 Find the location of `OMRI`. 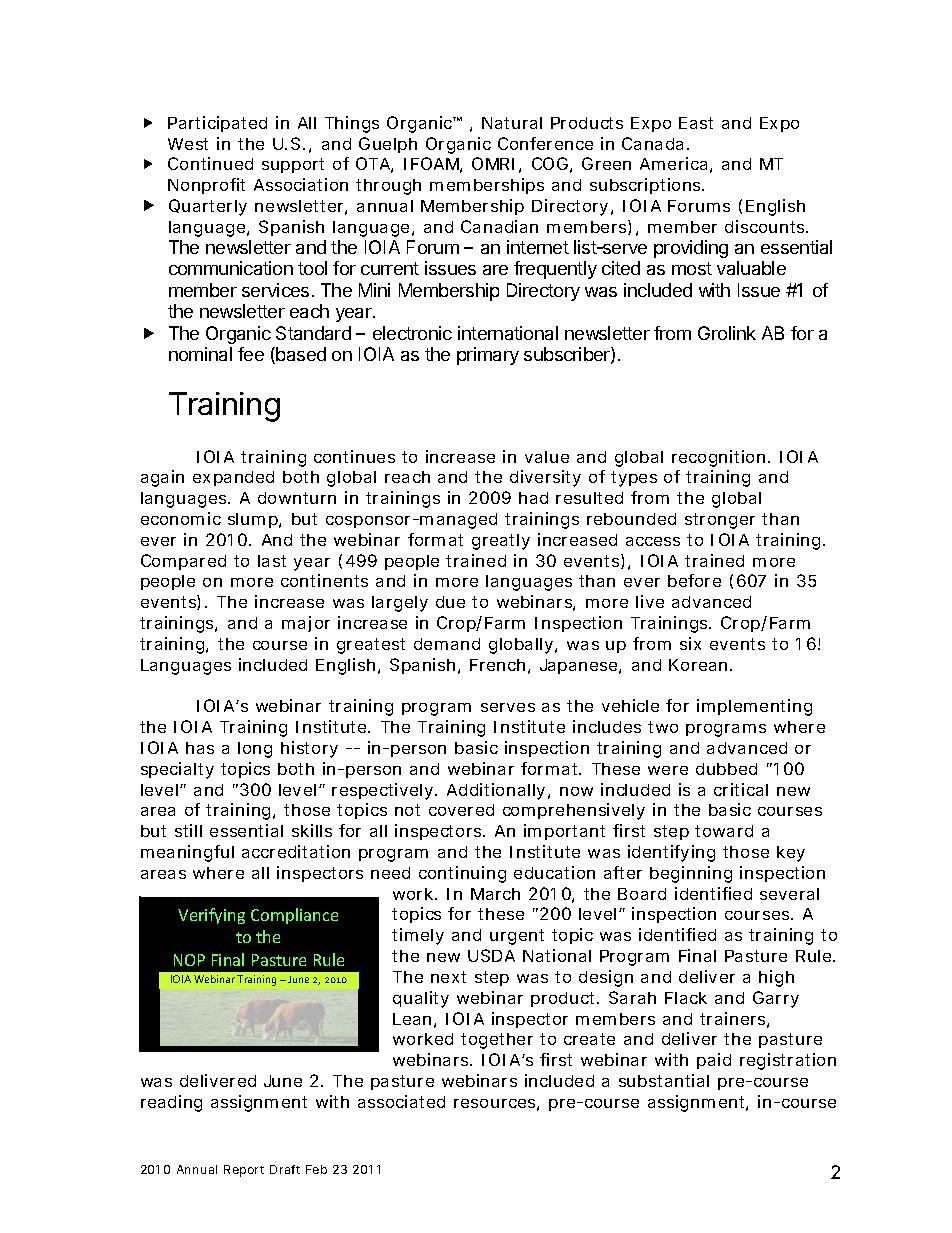

OMRI is located at coordinates (493, 163).
